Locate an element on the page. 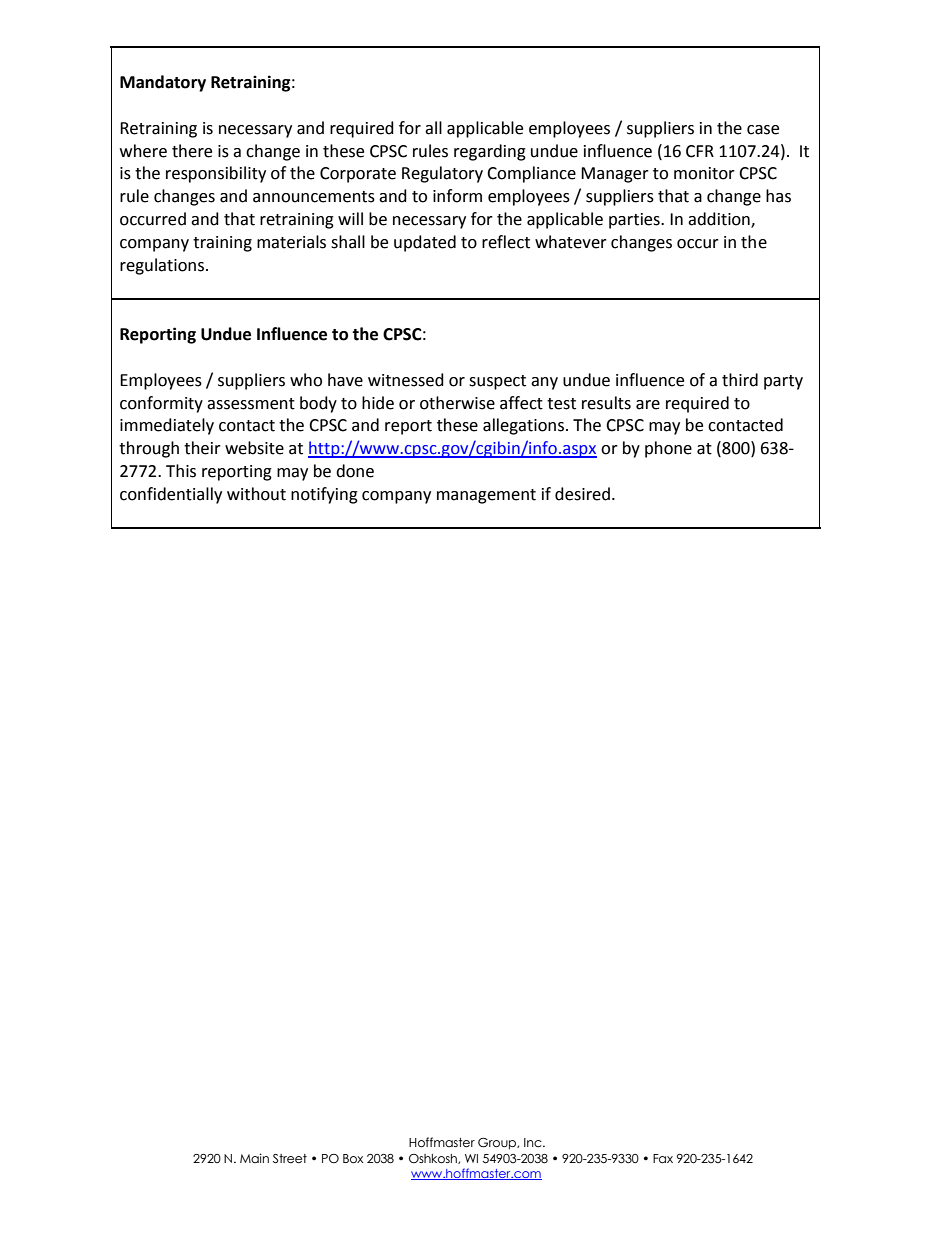 Image resolution: width=952 pixels, height=1233 pixels. Main is located at coordinates (254, 1158).
